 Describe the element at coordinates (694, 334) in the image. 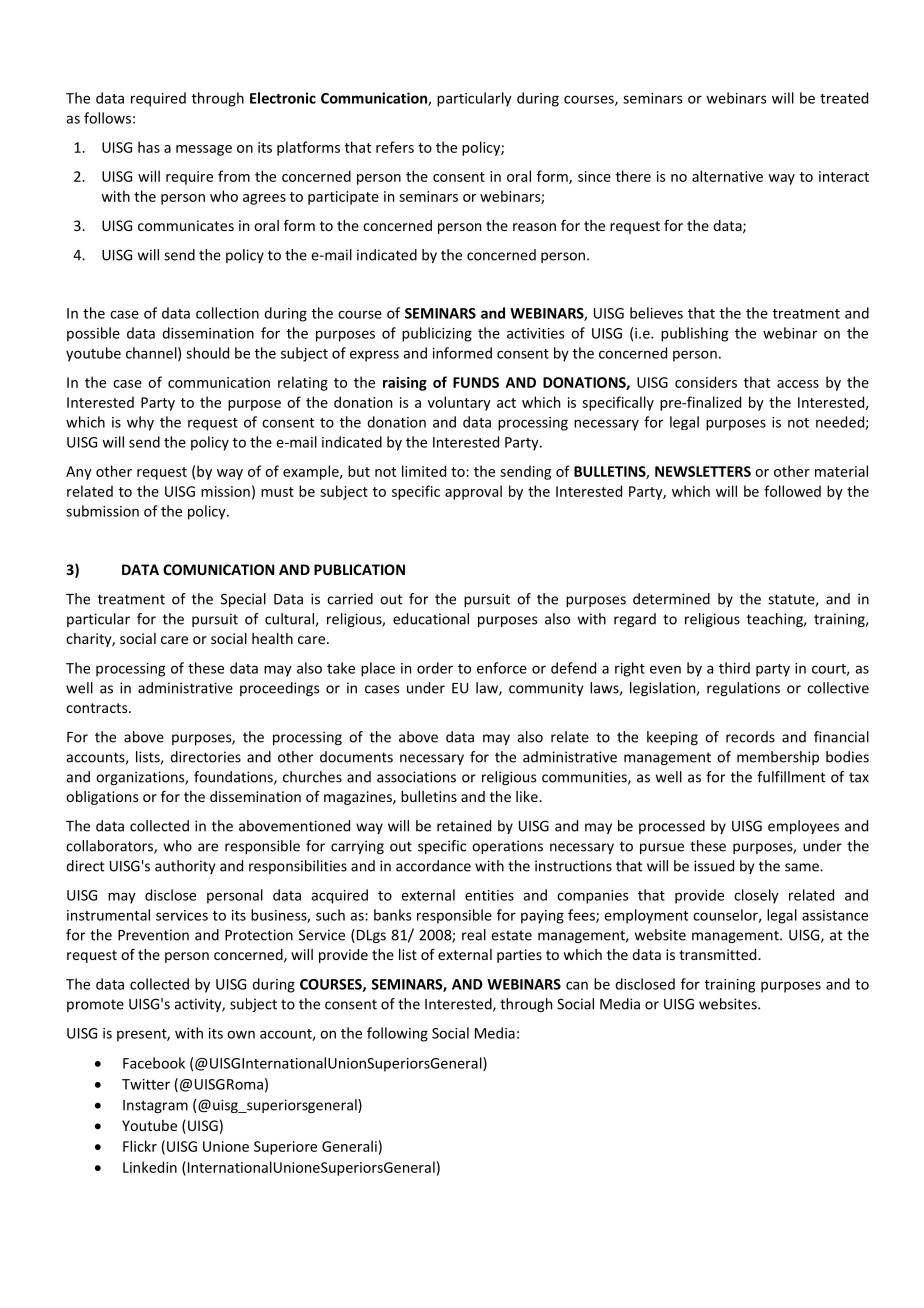

I see `publishing` at that location.
